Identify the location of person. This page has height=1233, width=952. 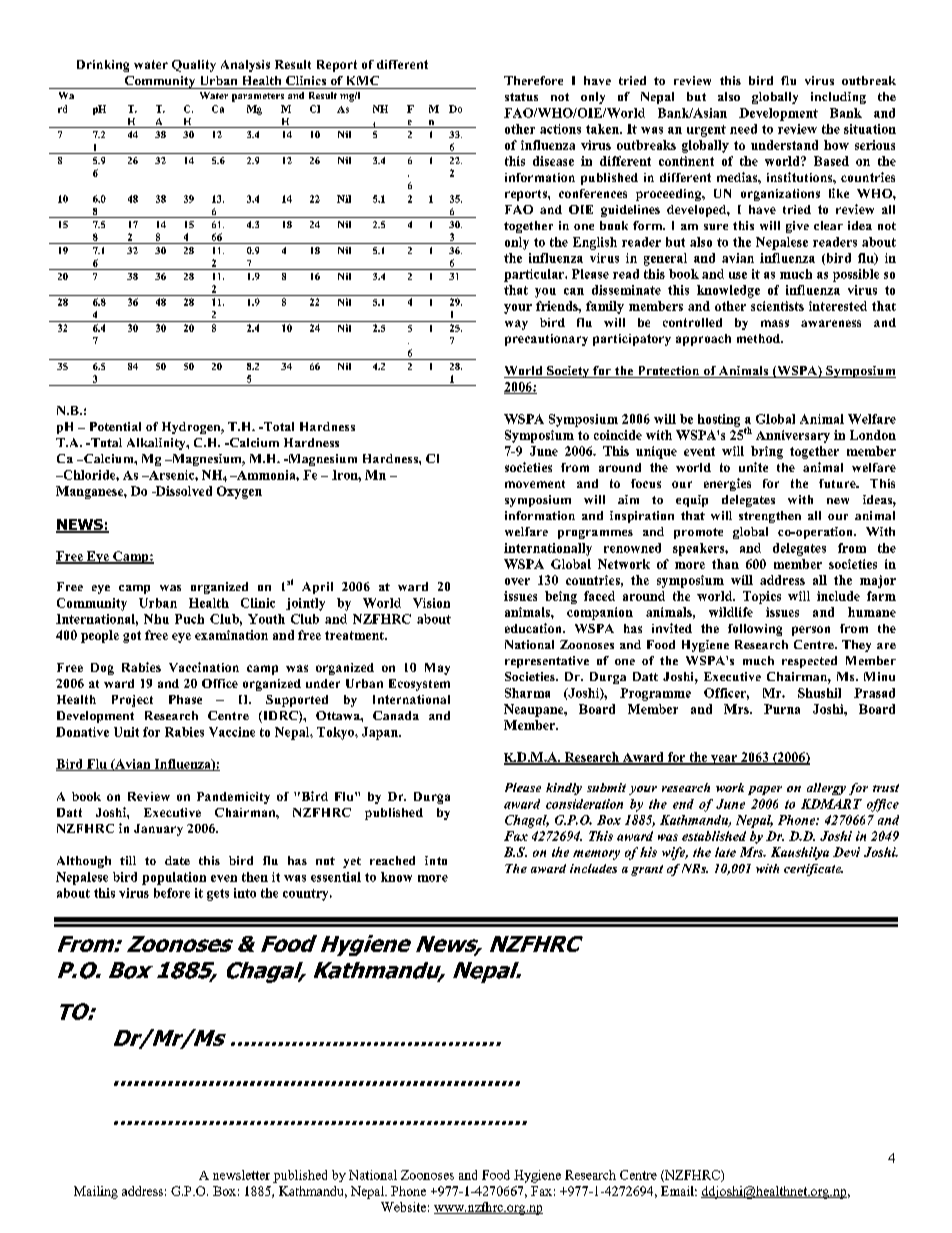
(811, 631).
